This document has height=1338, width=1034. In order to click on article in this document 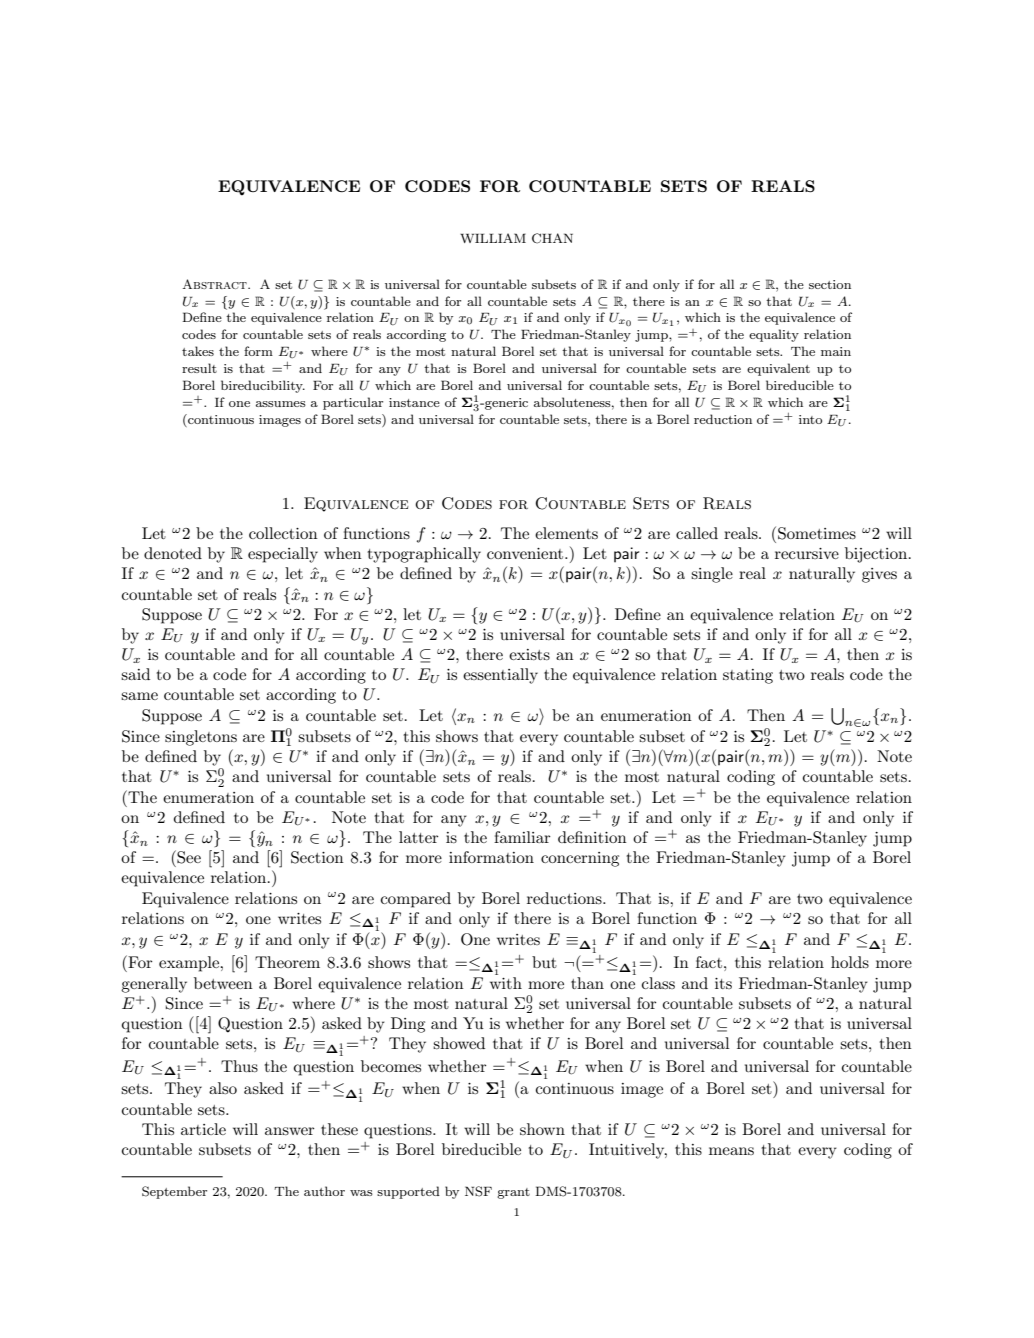, I will do `click(203, 1129)`.
